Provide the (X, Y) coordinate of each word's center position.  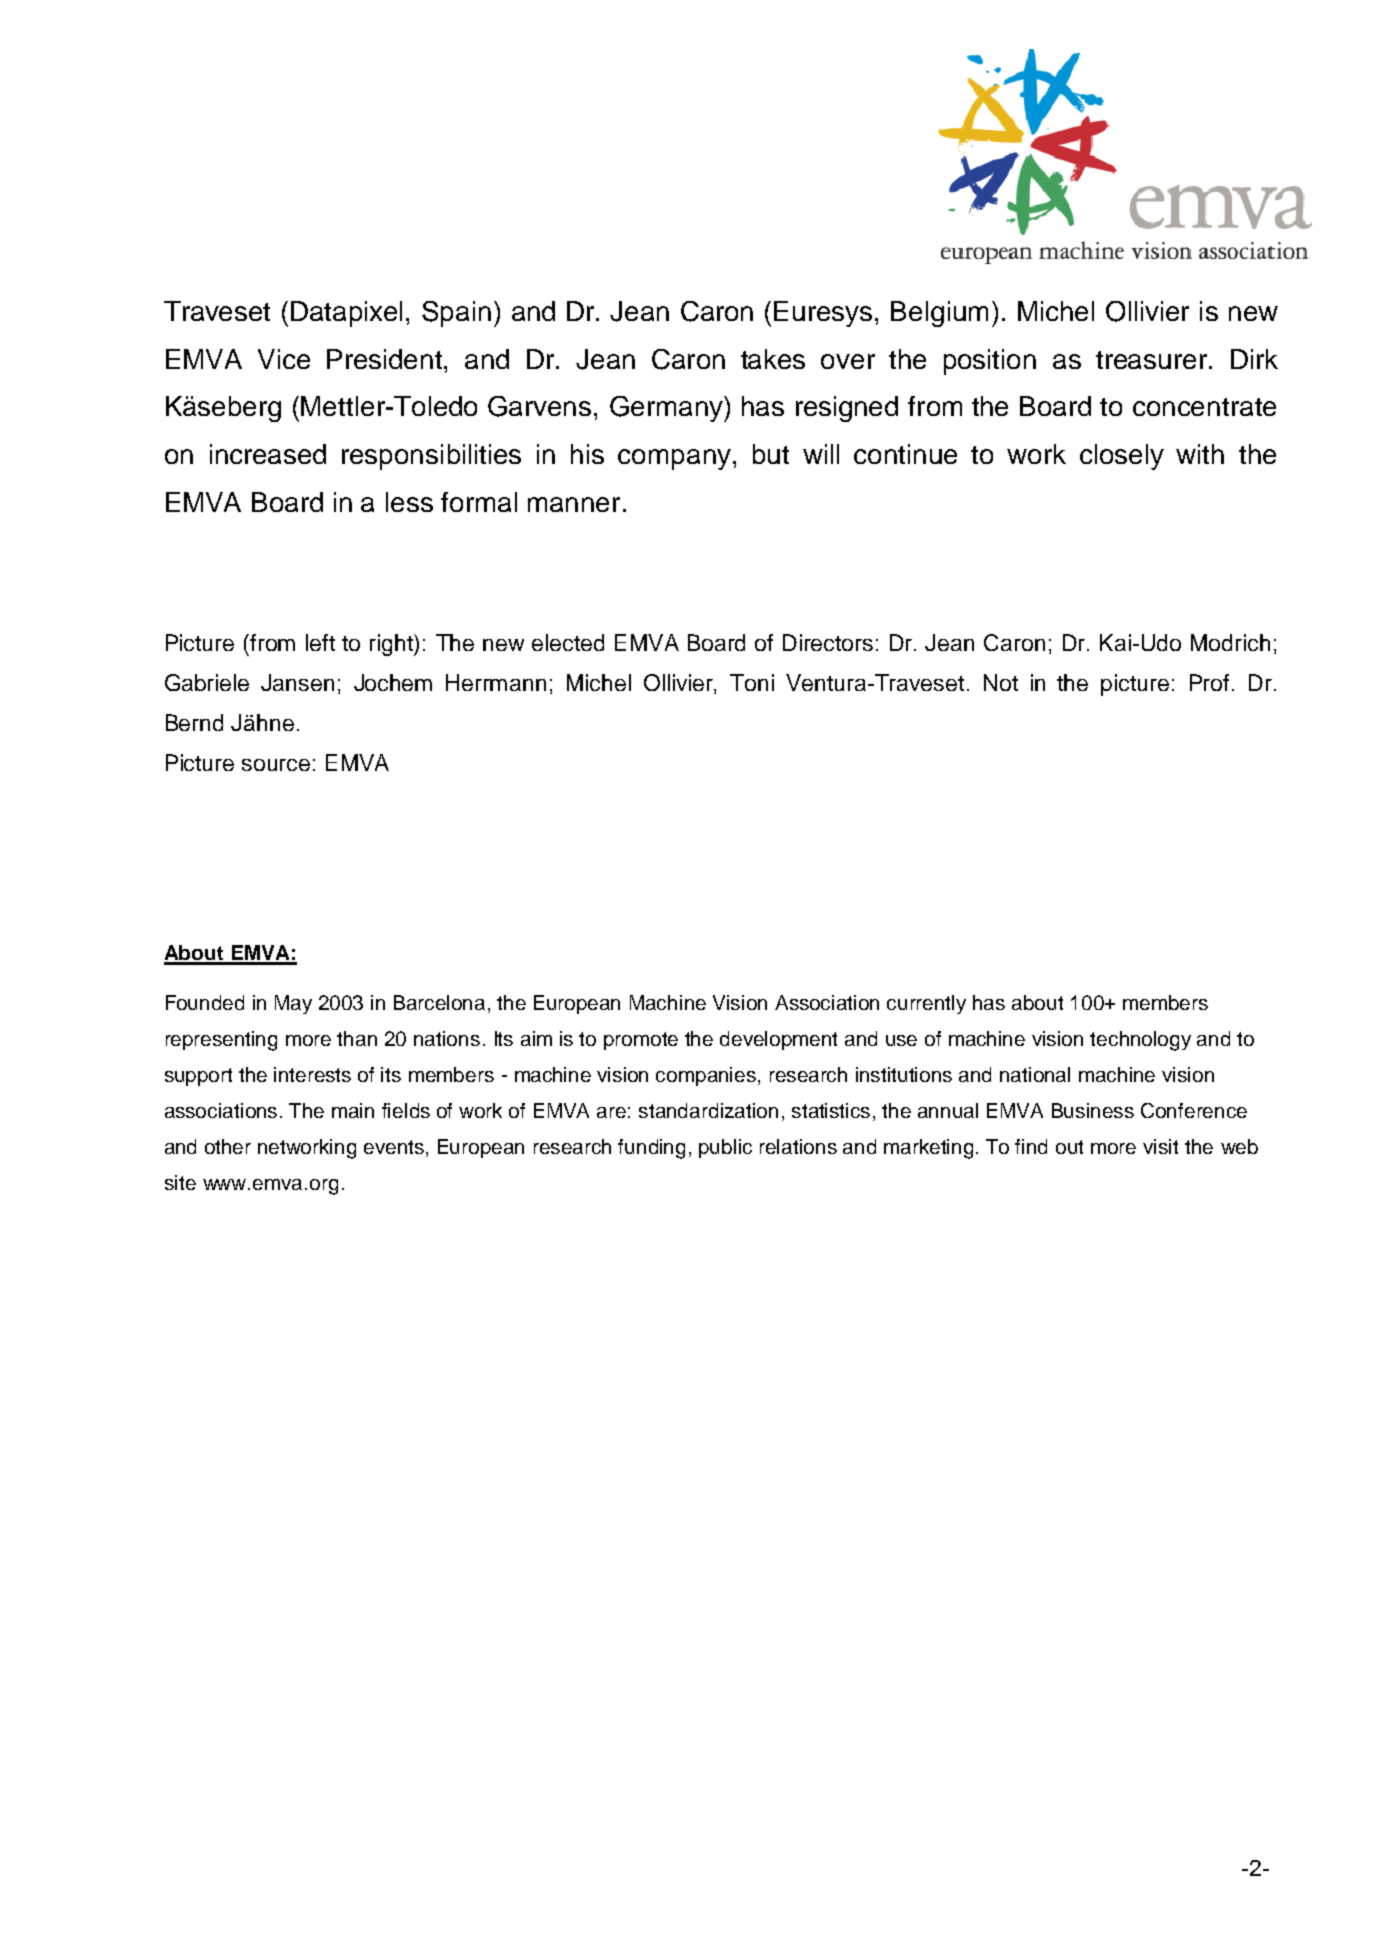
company (674, 459)
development (778, 1040)
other (228, 1146)
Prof (1209, 682)
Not (1001, 682)
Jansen (297, 682)
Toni (752, 682)
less (409, 502)
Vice (284, 359)
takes (773, 359)
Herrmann (496, 682)
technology (1140, 1041)
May (293, 1004)
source (276, 765)
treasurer (1151, 360)
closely (1122, 457)
